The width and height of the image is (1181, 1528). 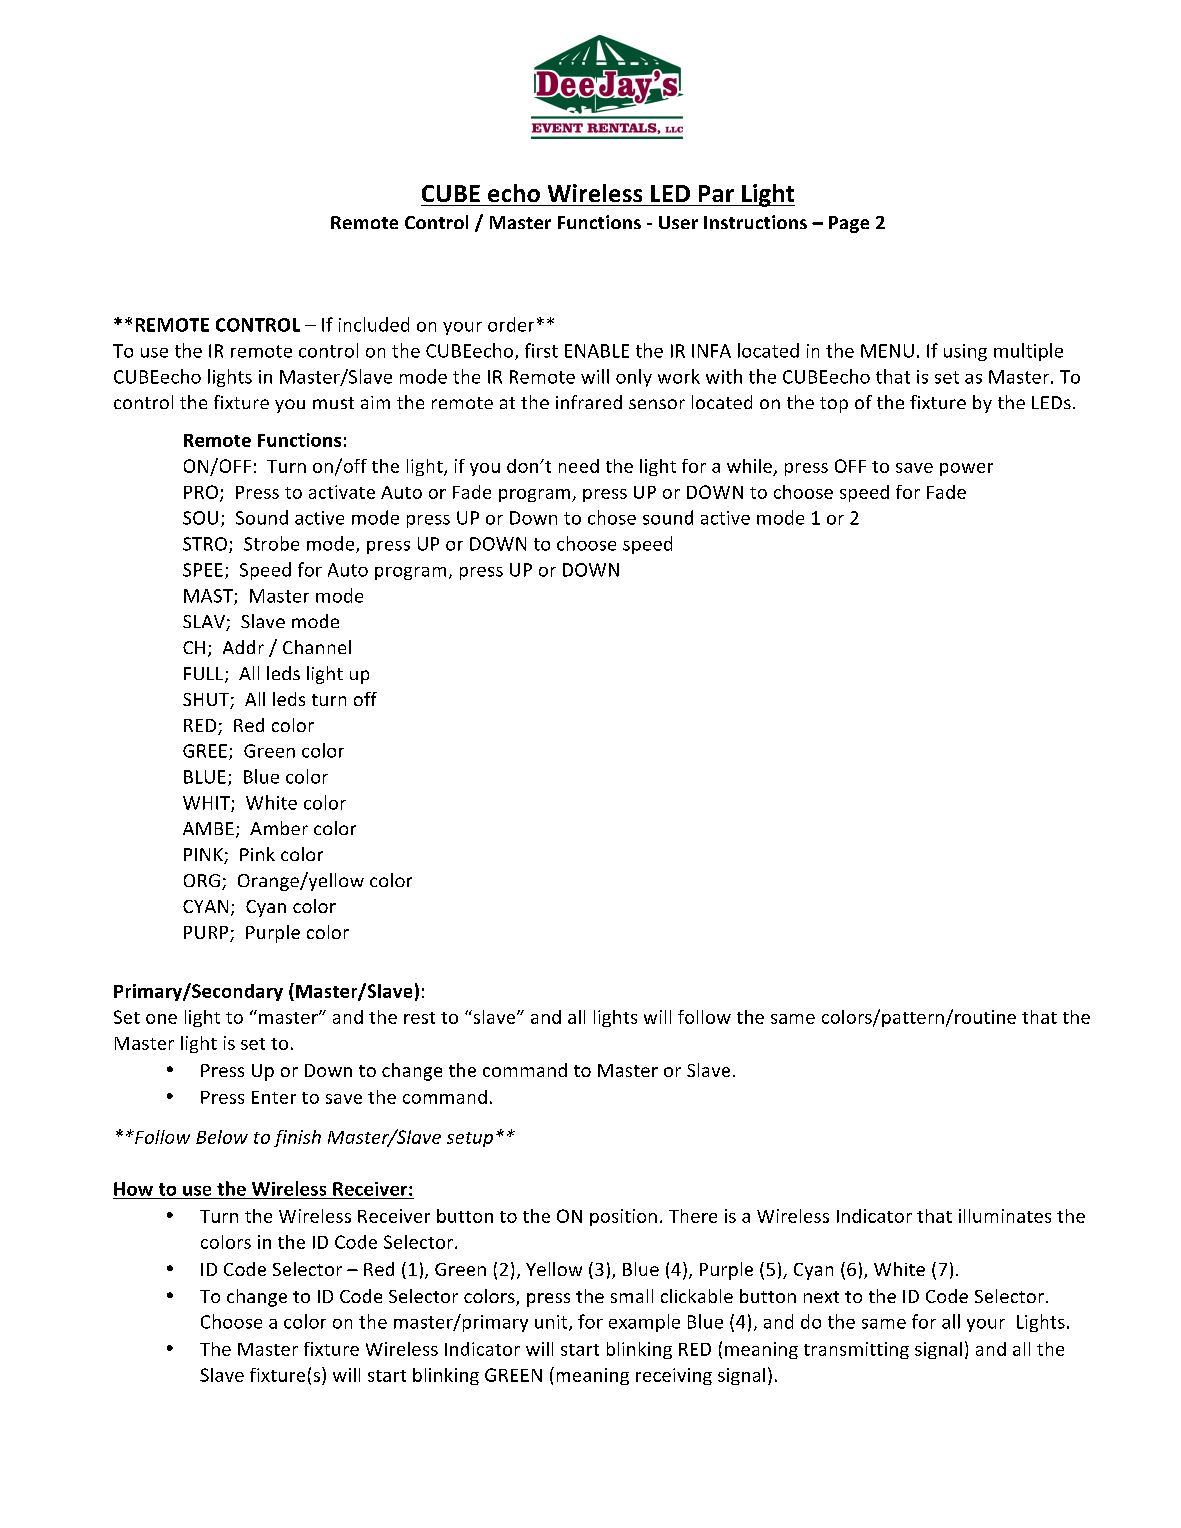 What do you see at coordinates (1005, 1216) in the image?
I see `illuminates` at bounding box center [1005, 1216].
